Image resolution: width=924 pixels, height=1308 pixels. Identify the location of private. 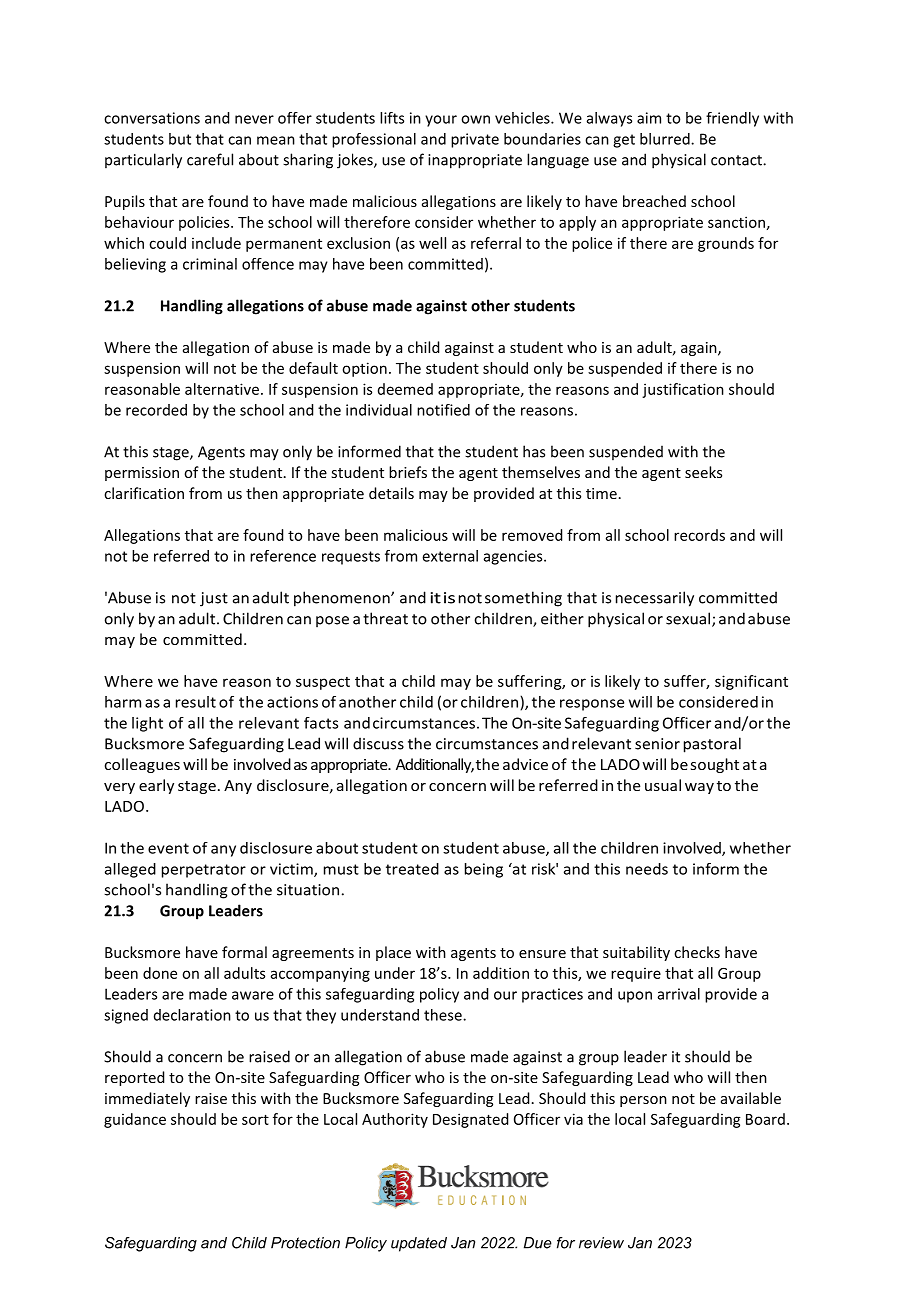
(475, 140).
